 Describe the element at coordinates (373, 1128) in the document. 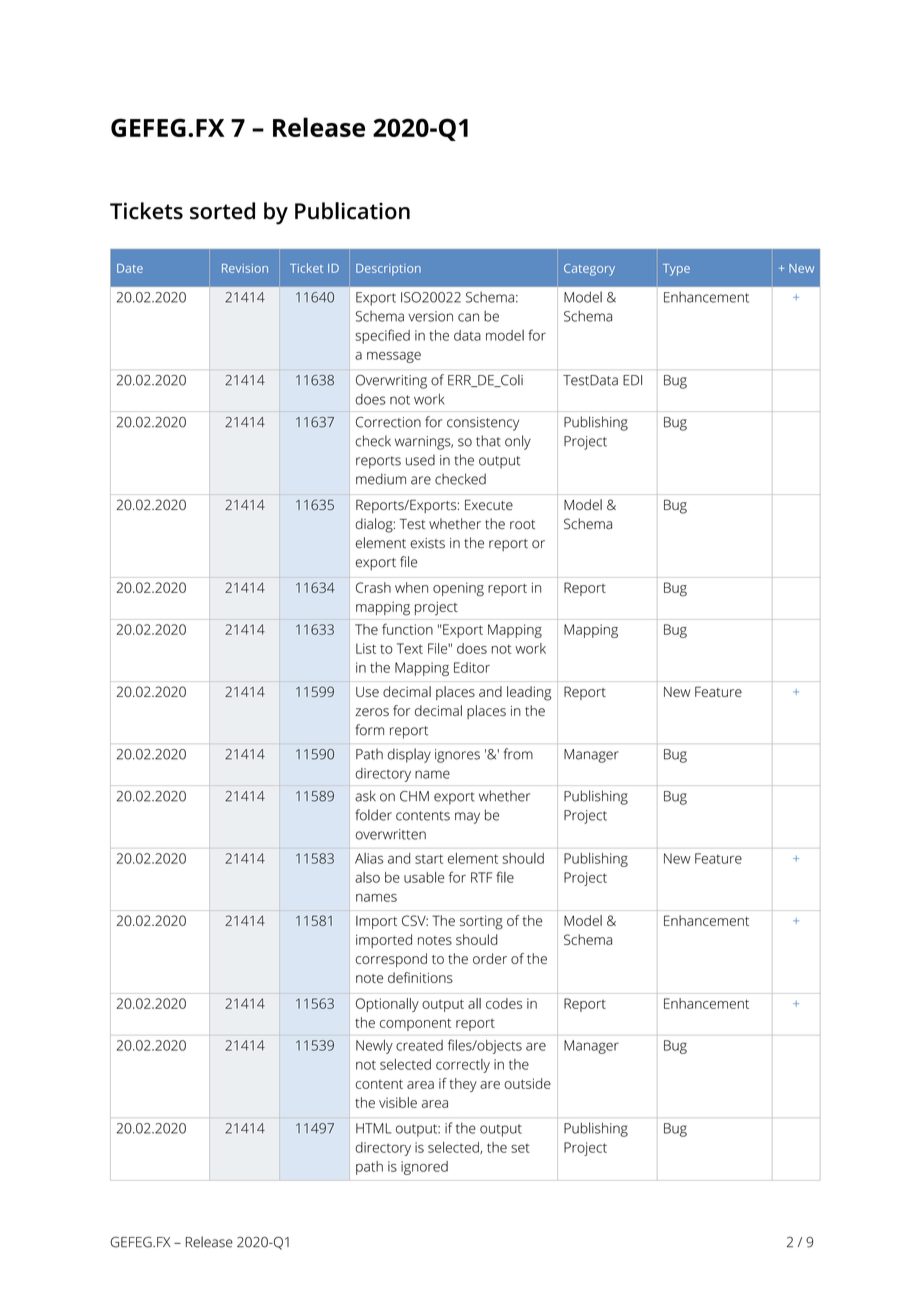

I see `HTML` at that location.
